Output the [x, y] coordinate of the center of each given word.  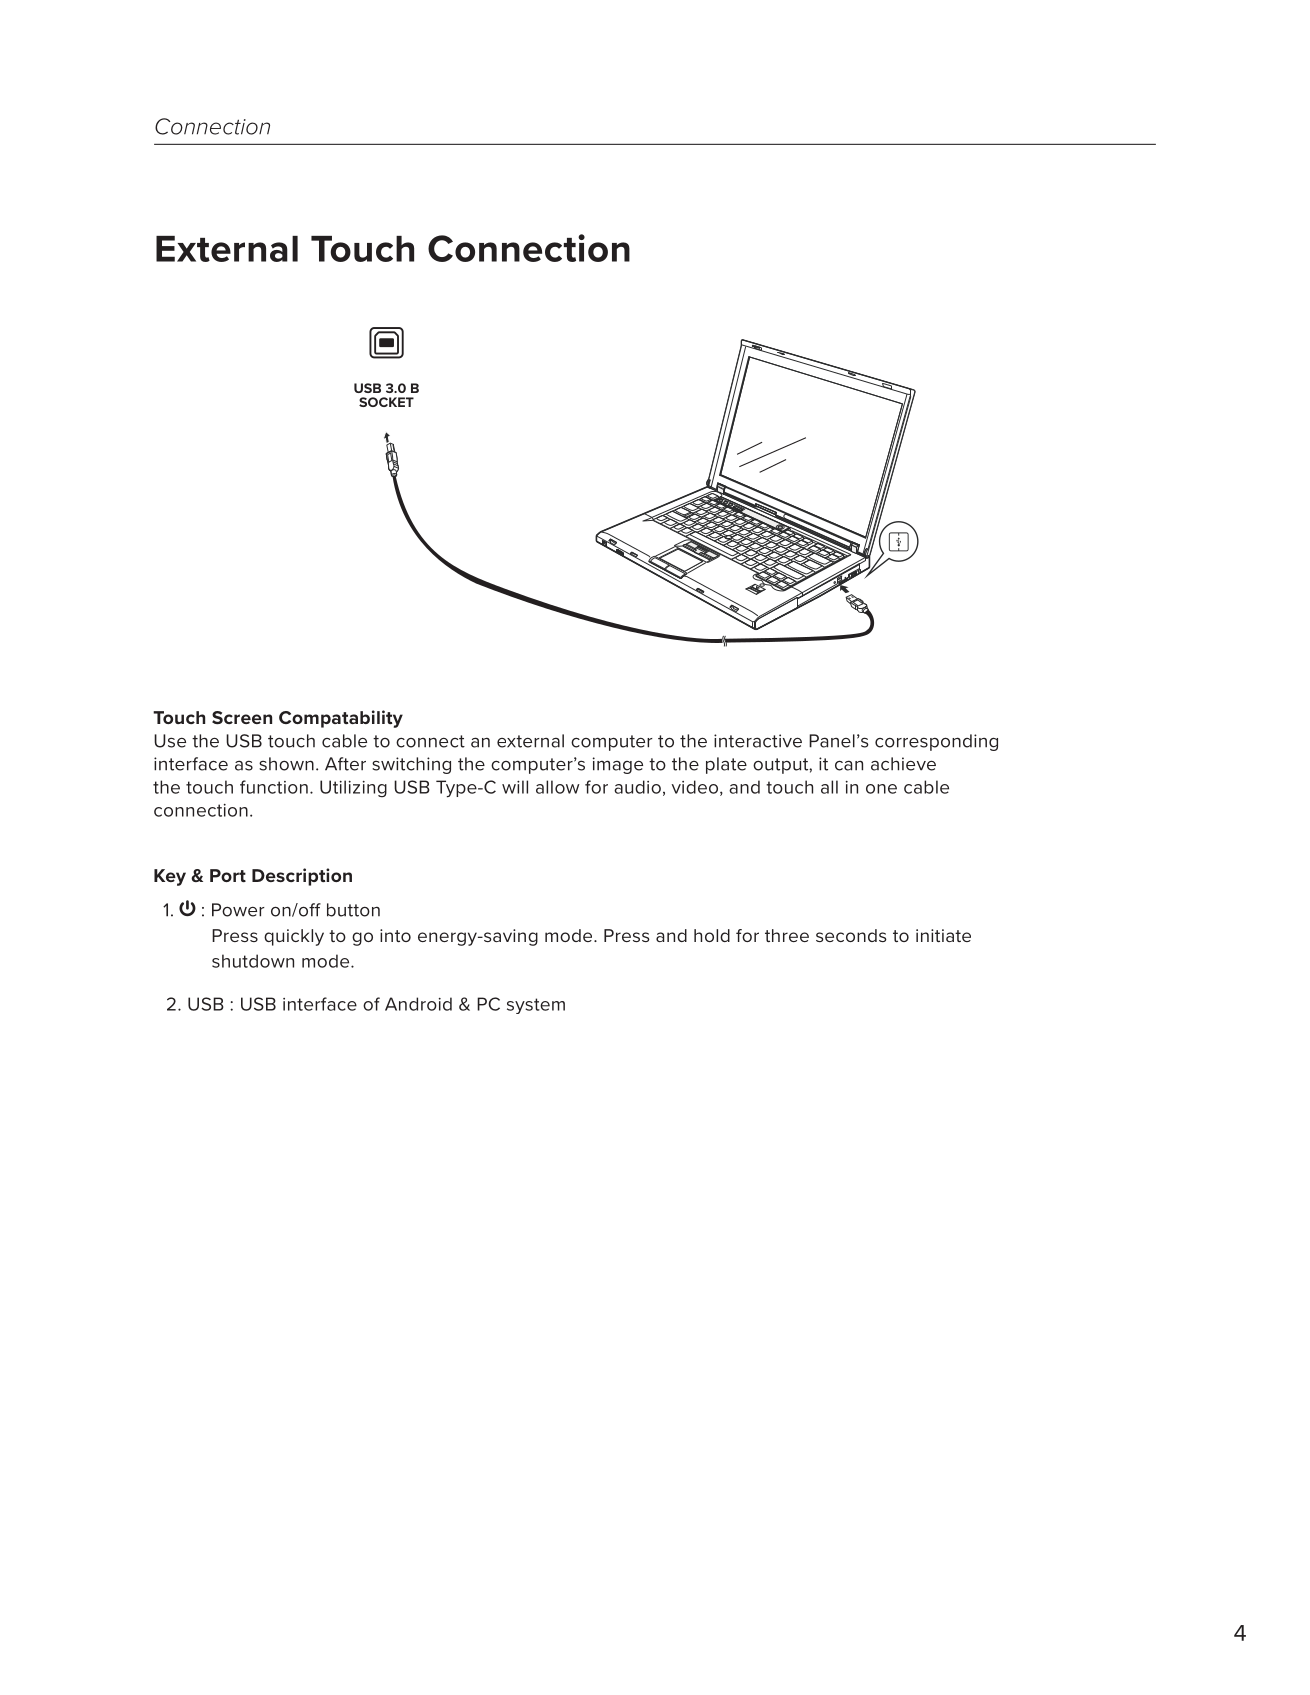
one [881, 789]
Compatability [341, 719]
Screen [242, 717]
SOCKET [386, 402]
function [274, 787]
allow [558, 787]
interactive [758, 741]
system [536, 1006]
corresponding [936, 742]
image [618, 765]
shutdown [253, 961]
